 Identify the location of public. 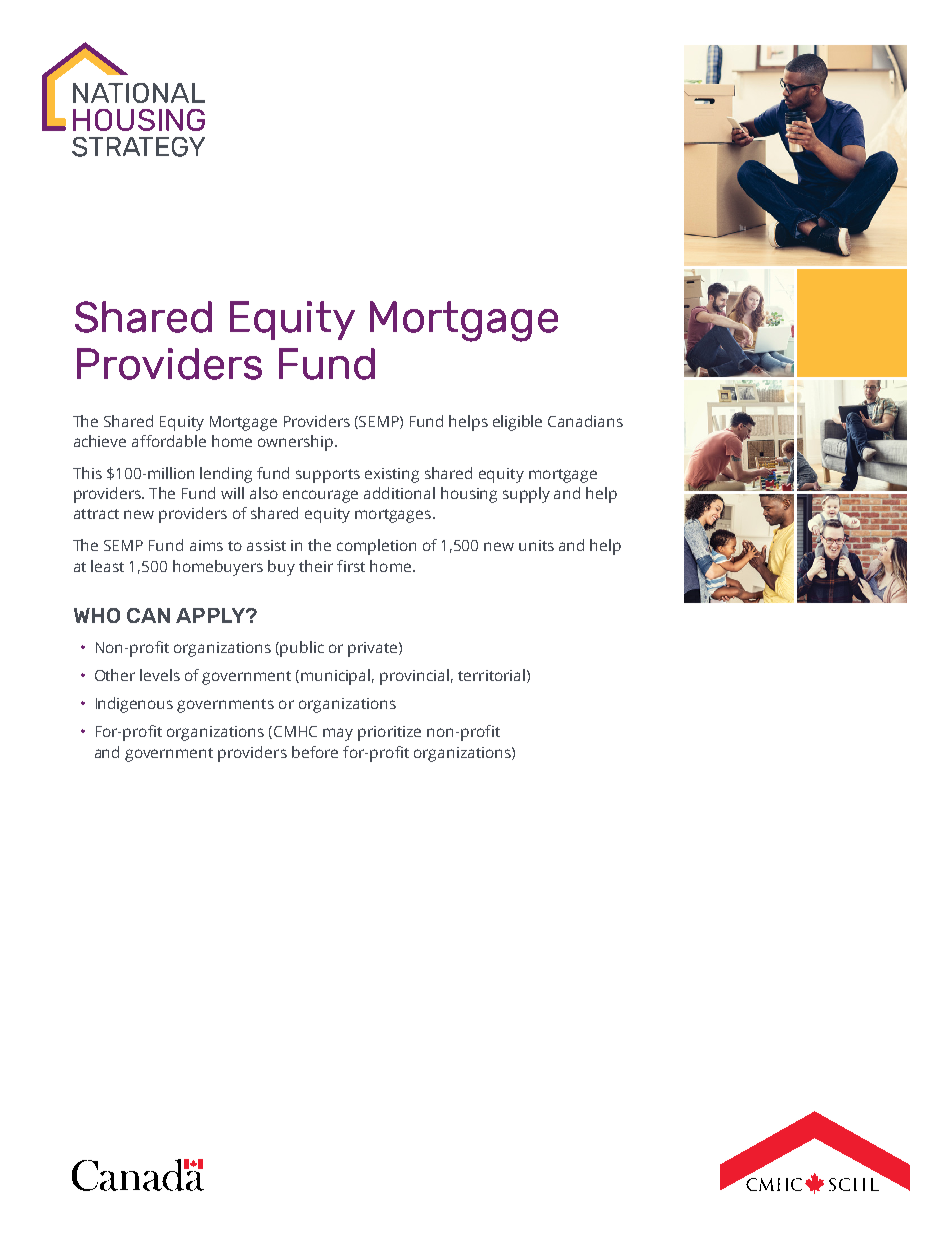
(302, 649).
